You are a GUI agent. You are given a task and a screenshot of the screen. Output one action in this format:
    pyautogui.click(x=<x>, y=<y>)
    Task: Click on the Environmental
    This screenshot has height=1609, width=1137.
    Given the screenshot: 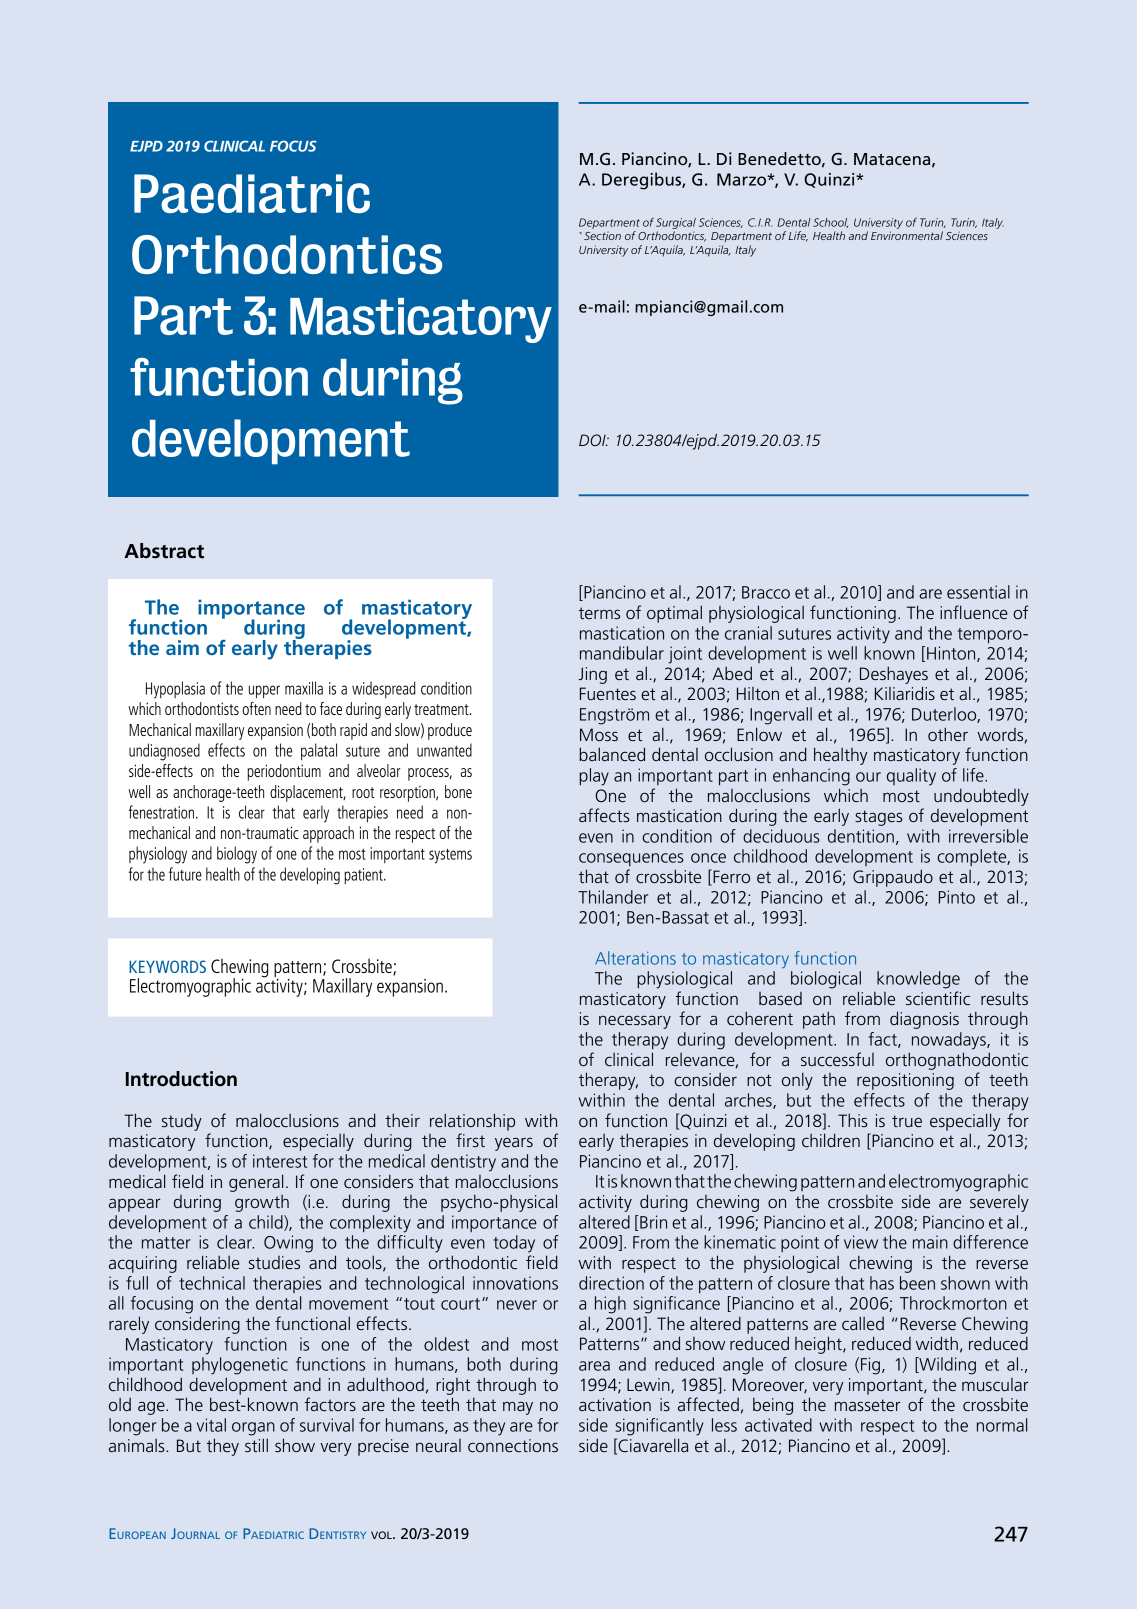 What is the action you would take?
    pyautogui.click(x=907, y=235)
